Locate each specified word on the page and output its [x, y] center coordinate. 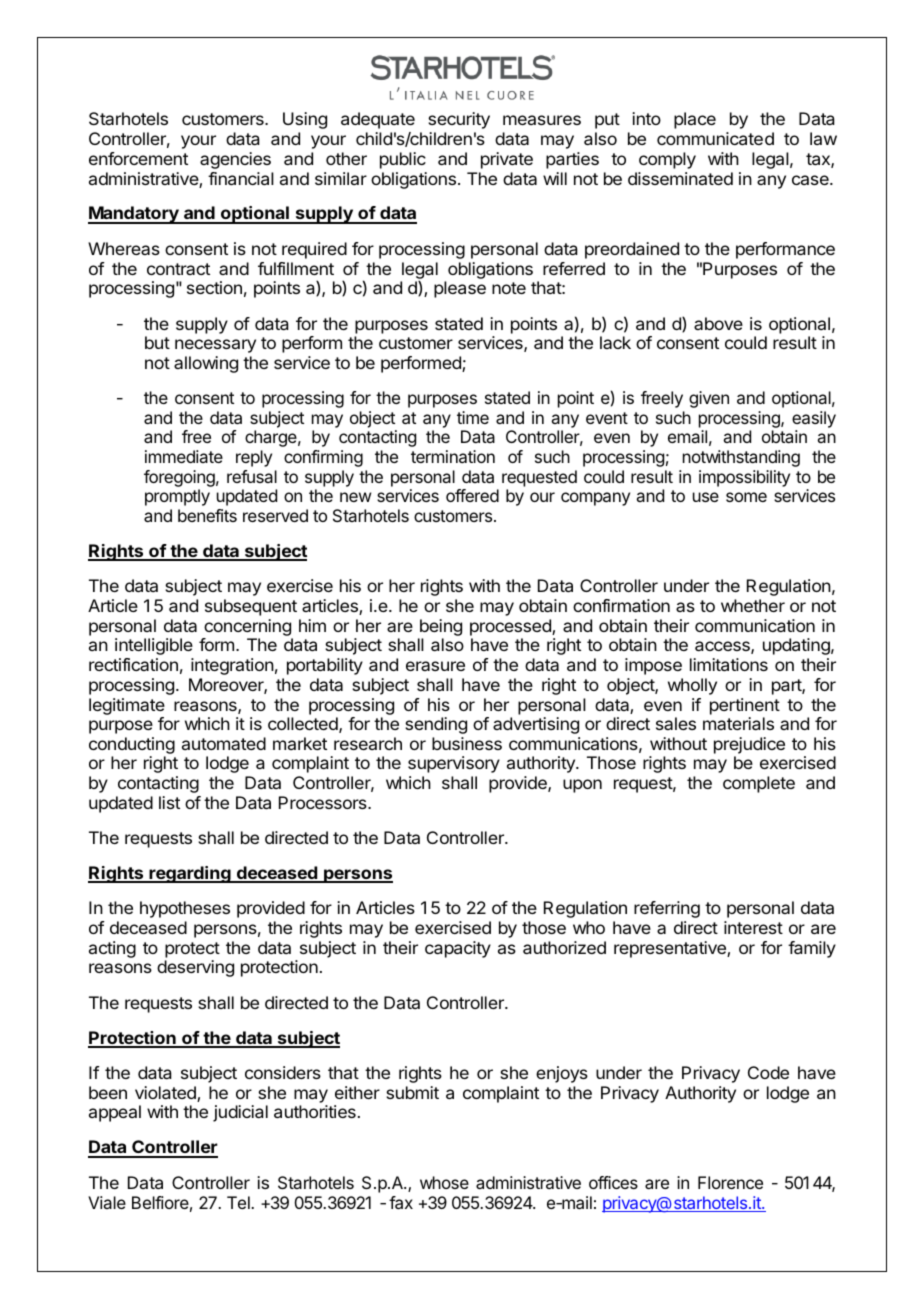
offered [472, 495]
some [746, 497]
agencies [235, 160]
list [169, 802]
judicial [240, 1113]
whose [444, 1182]
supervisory [454, 764]
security [459, 120]
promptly [177, 497]
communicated [715, 138]
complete [759, 784]
